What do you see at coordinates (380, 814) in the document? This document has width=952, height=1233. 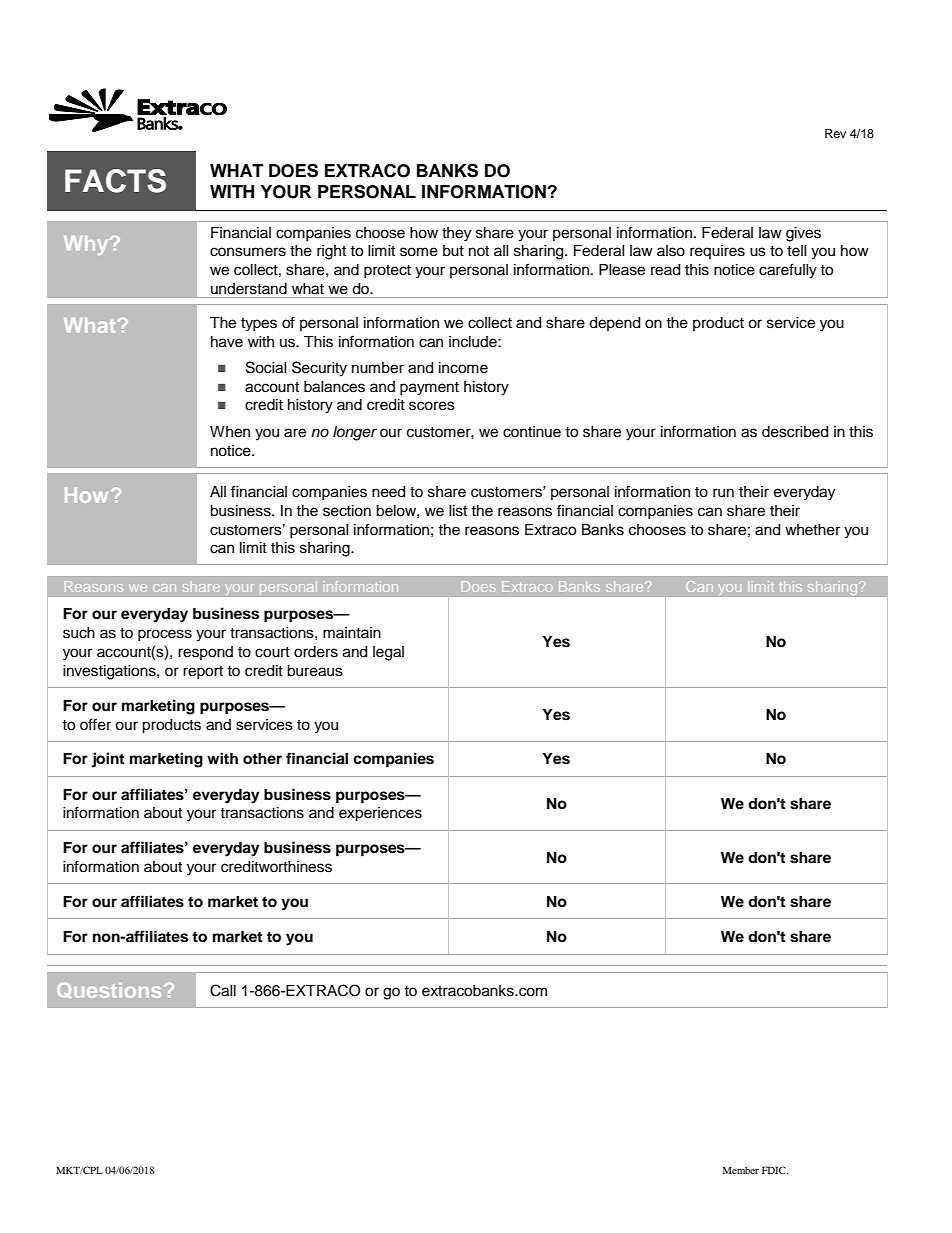 I see `experiences` at bounding box center [380, 814].
